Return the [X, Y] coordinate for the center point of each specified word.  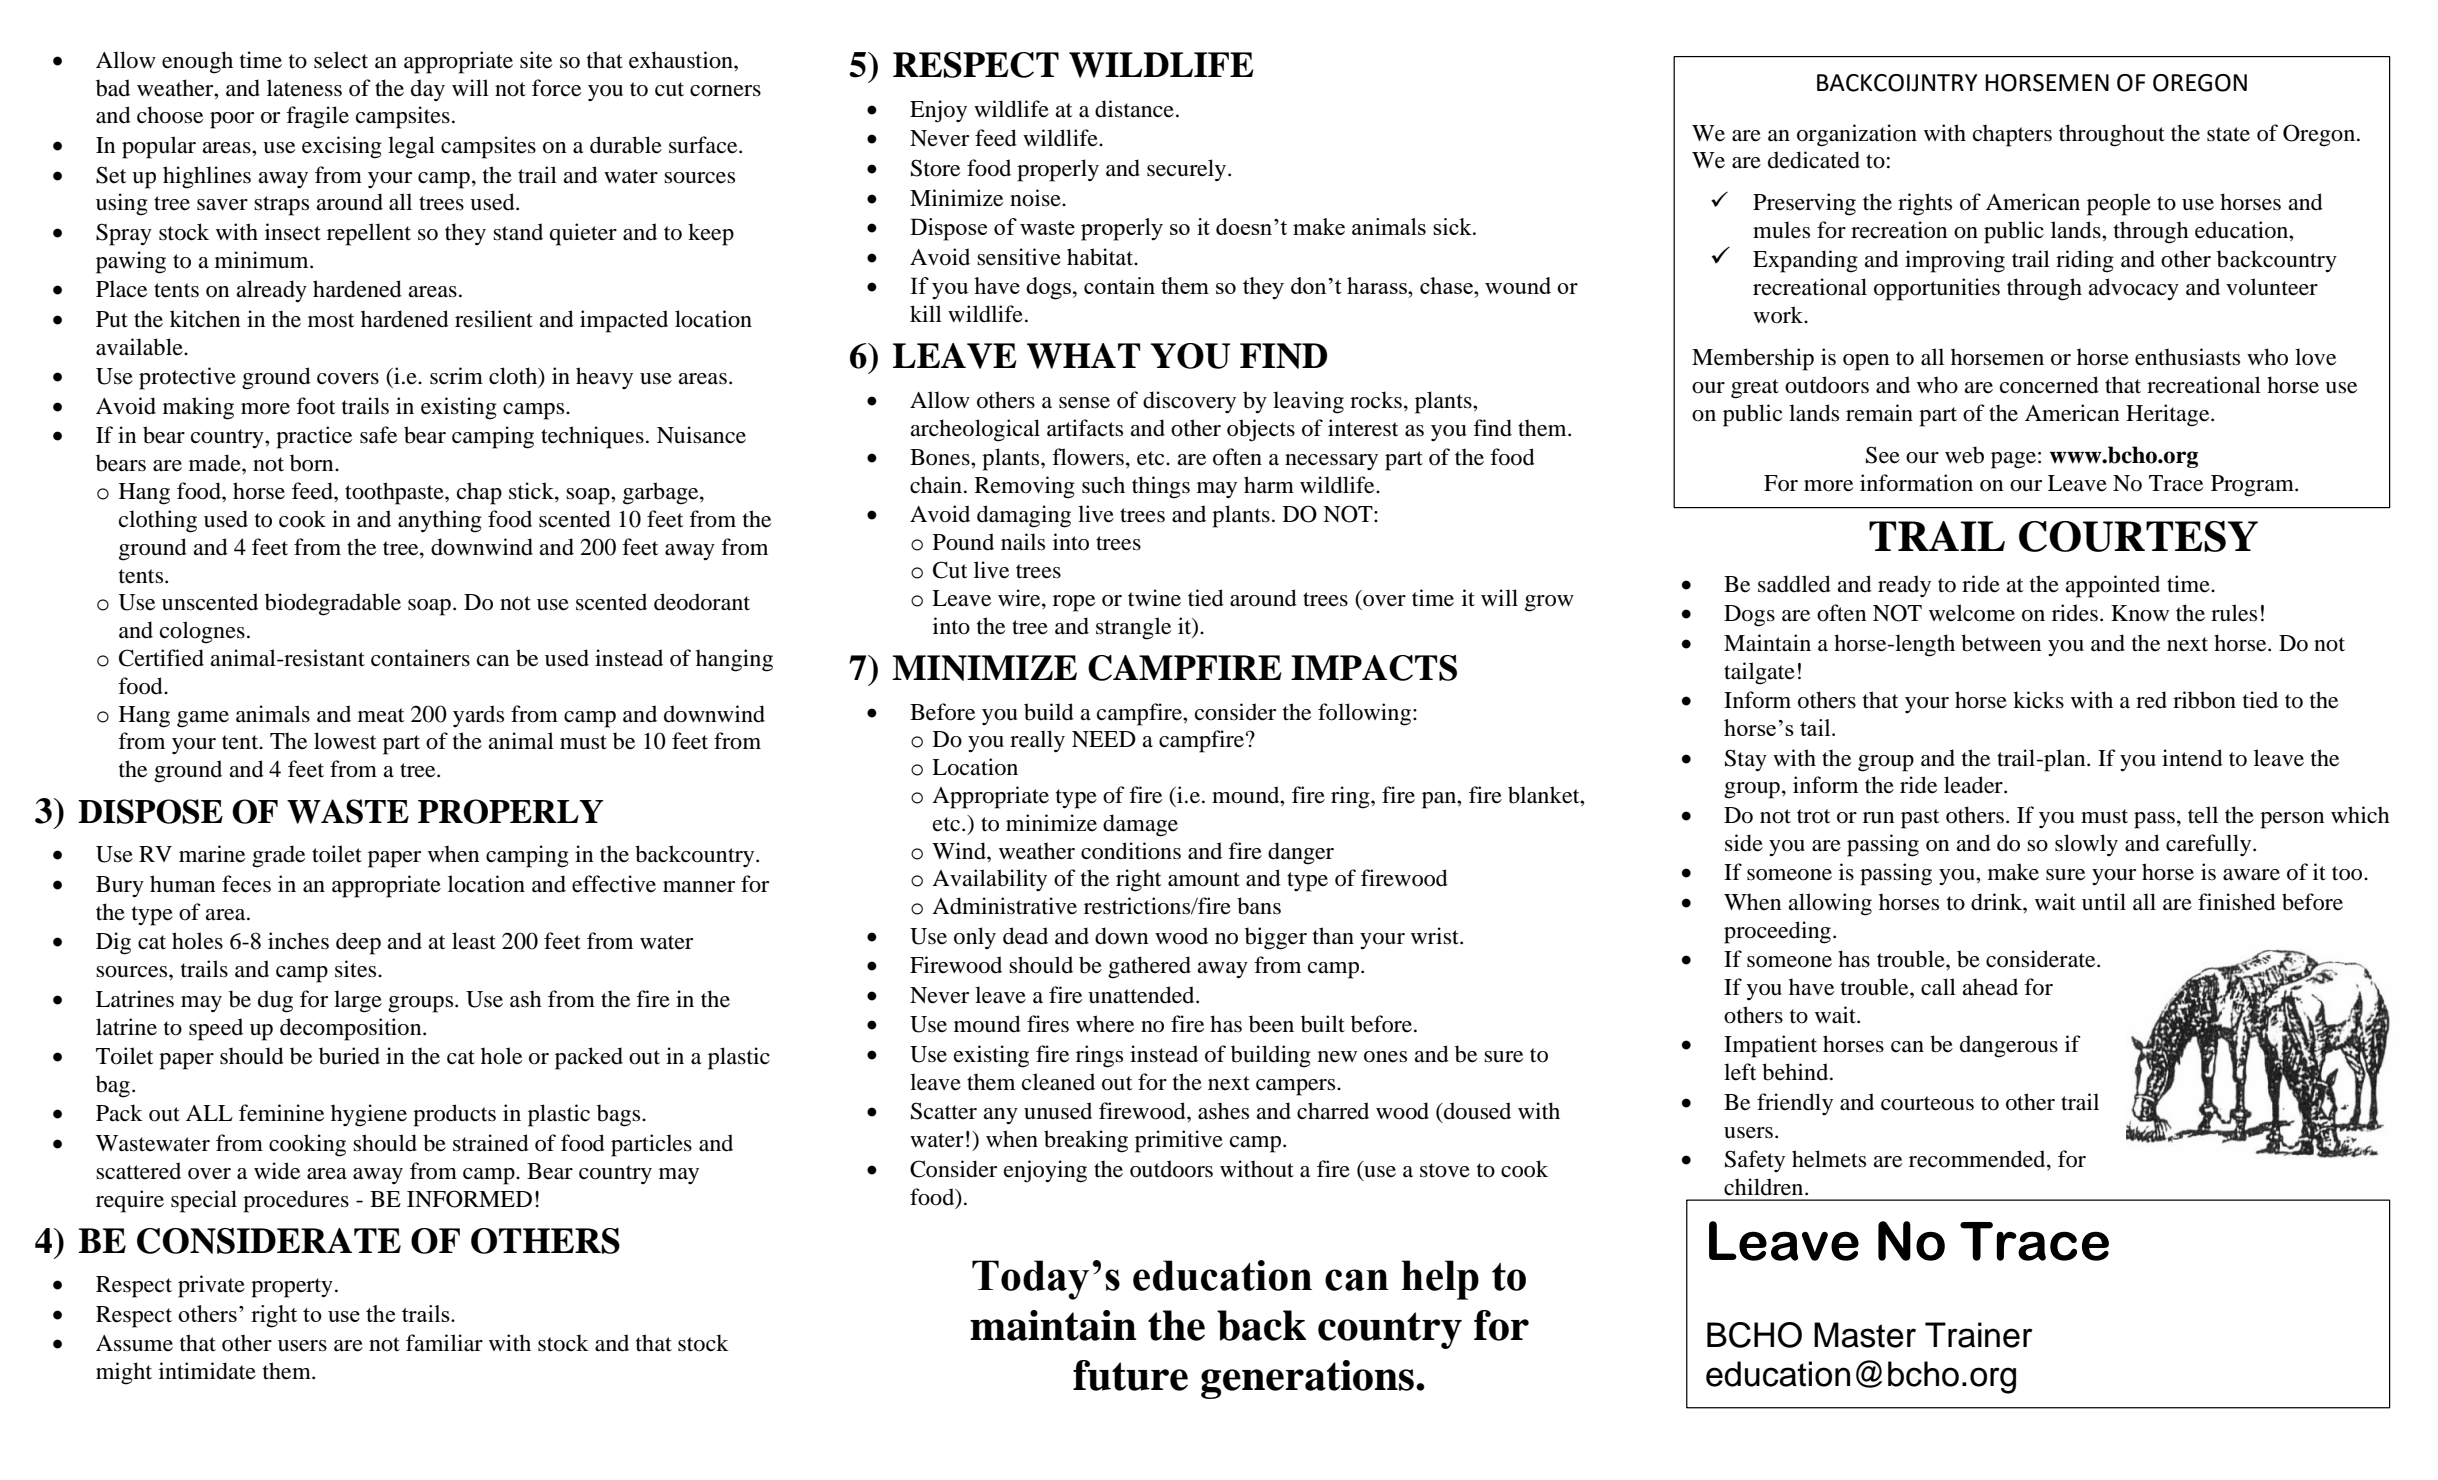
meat [381, 715]
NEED [1104, 739]
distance [1134, 109]
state [2228, 134]
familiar [444, 1343]
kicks [2038, 700]
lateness [304, 88]
